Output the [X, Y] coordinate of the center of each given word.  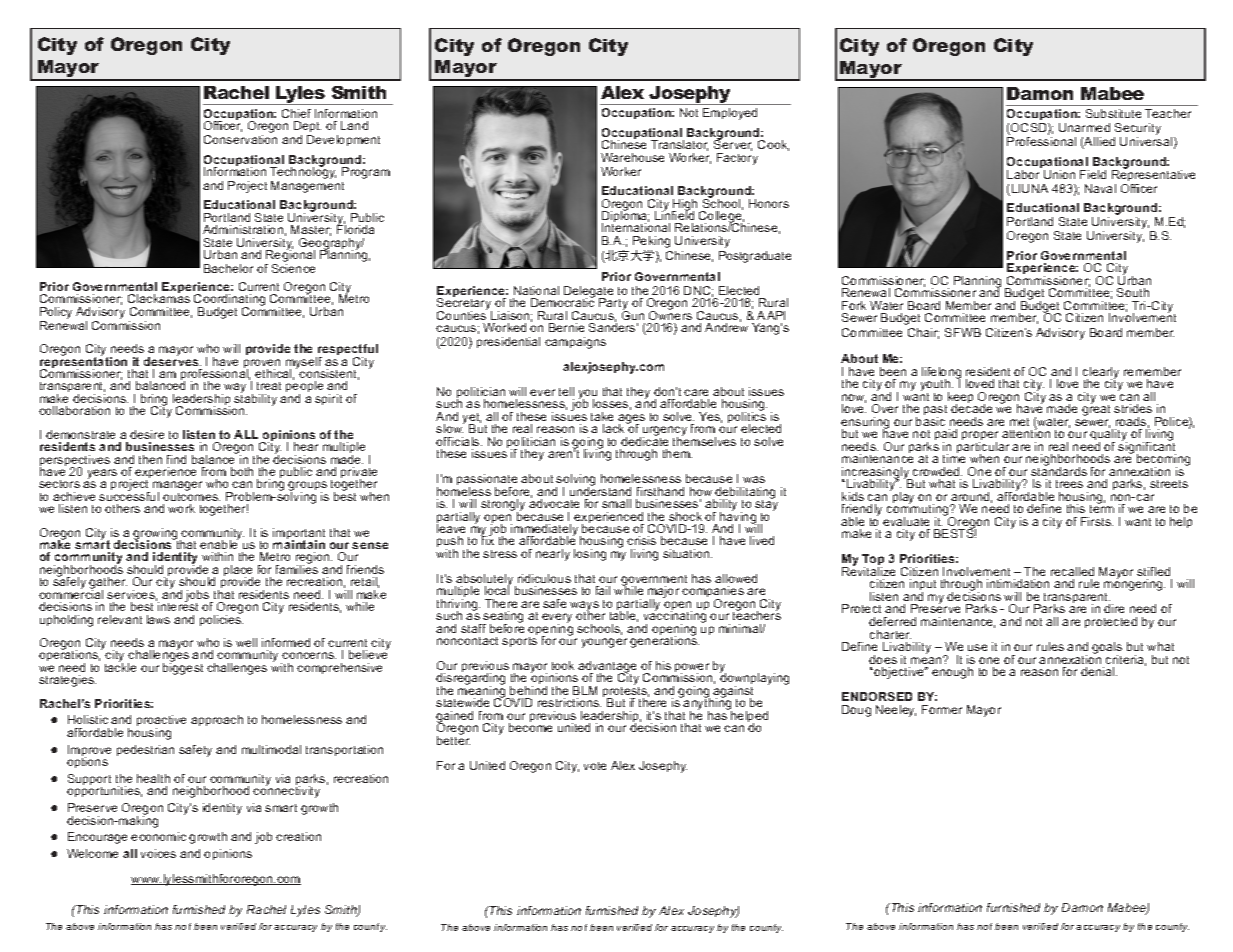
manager [177, 487]
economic [158, 836]
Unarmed [1084, 127]
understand [600, 490]
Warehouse [632, 157]
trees [1069, 484]
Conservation [240, 139]
